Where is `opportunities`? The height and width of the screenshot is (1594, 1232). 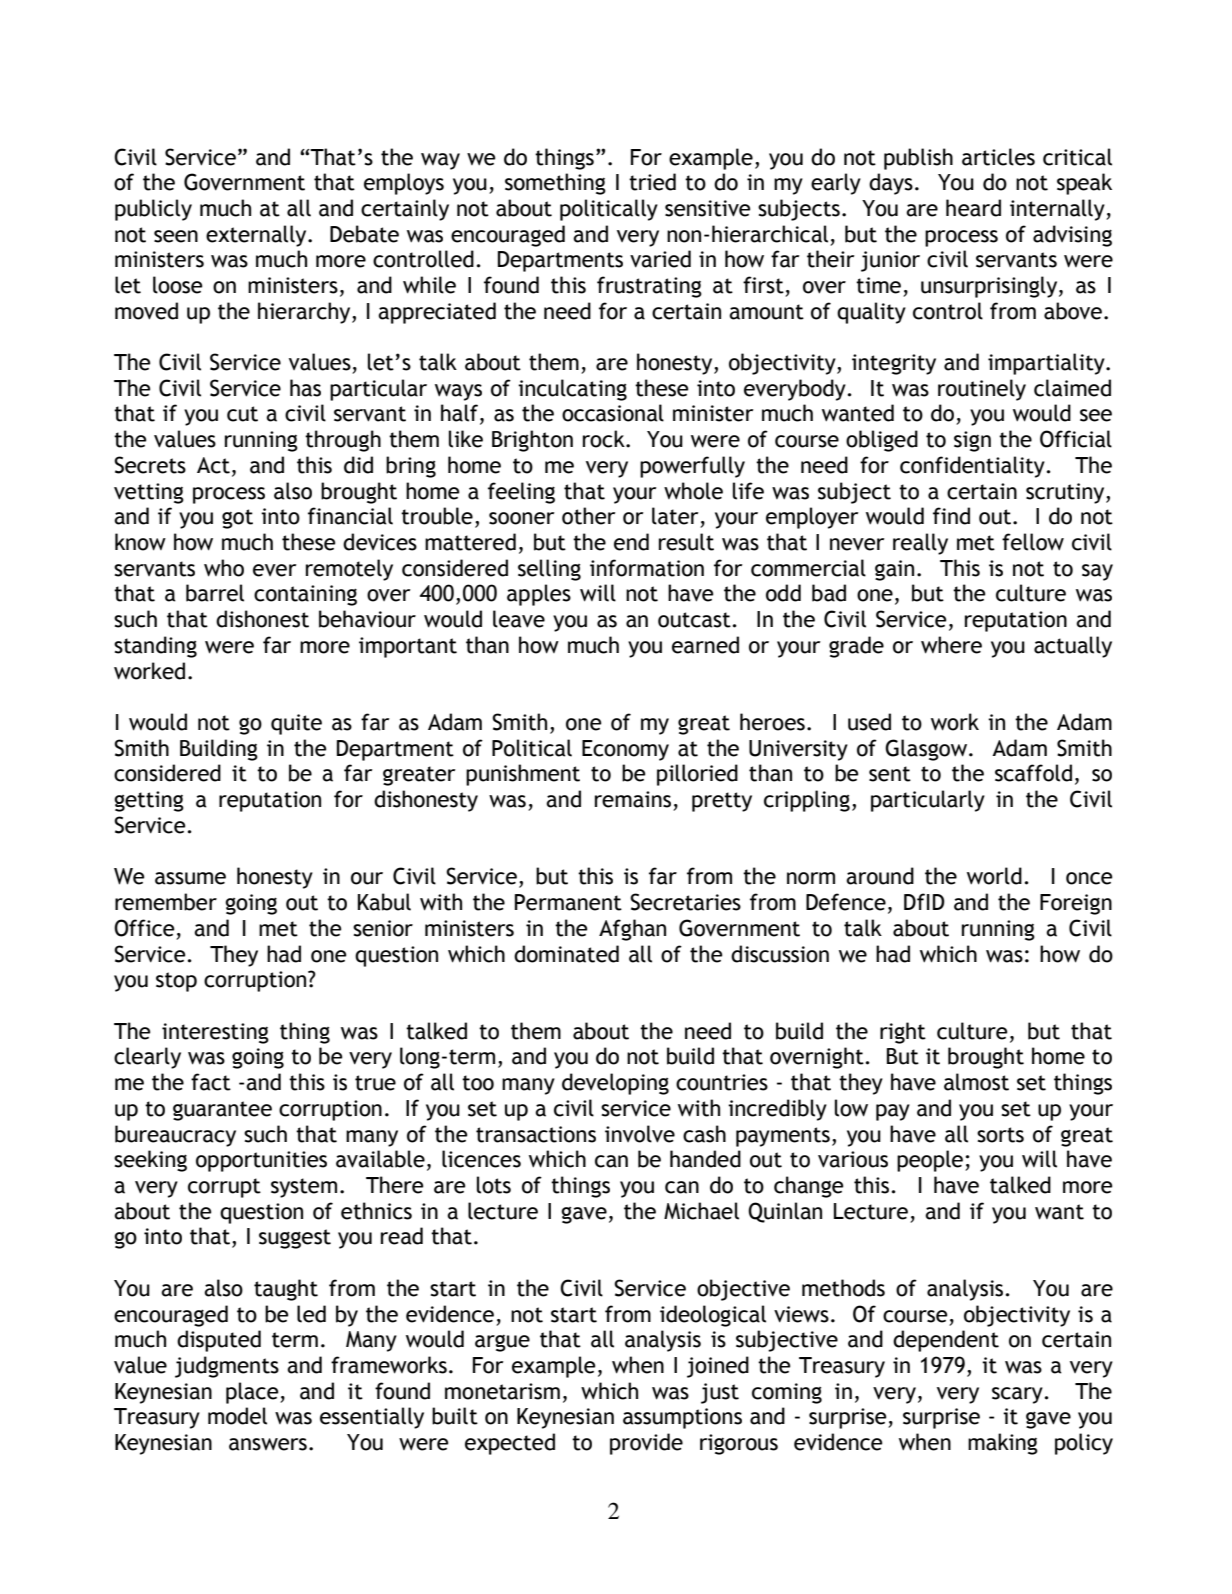
opportunities is located at coordinates (261, 1161).
